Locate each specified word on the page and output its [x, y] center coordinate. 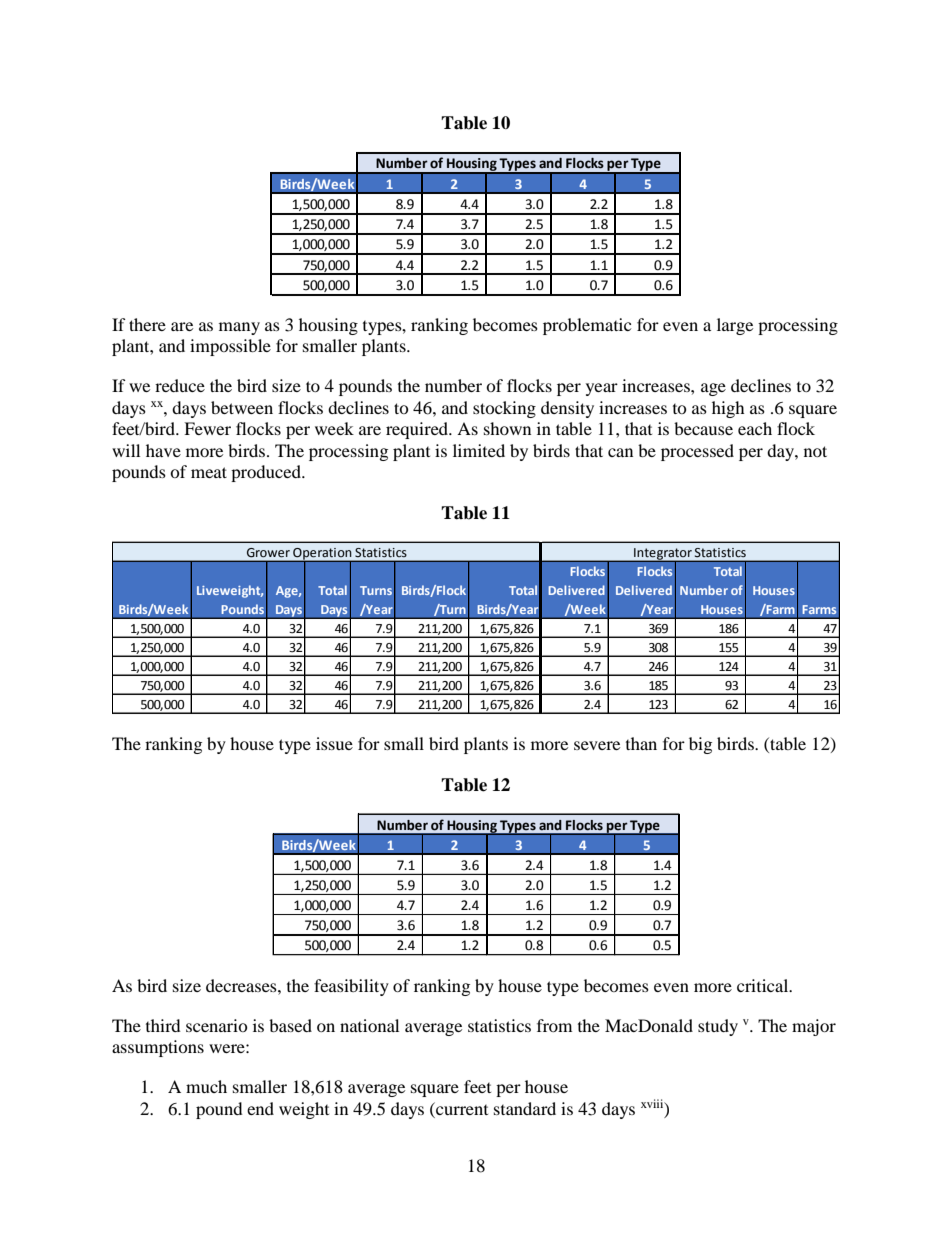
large [735, 326]
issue [334, 743]
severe [597, 745]
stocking [504, 409]
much [206, 1086]
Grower [268, 553]
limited [479, 450]
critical [764, 985]
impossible [230, 347]
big [700, 745]
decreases [242, 985]
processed [697, 452]
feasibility [351, 987]
